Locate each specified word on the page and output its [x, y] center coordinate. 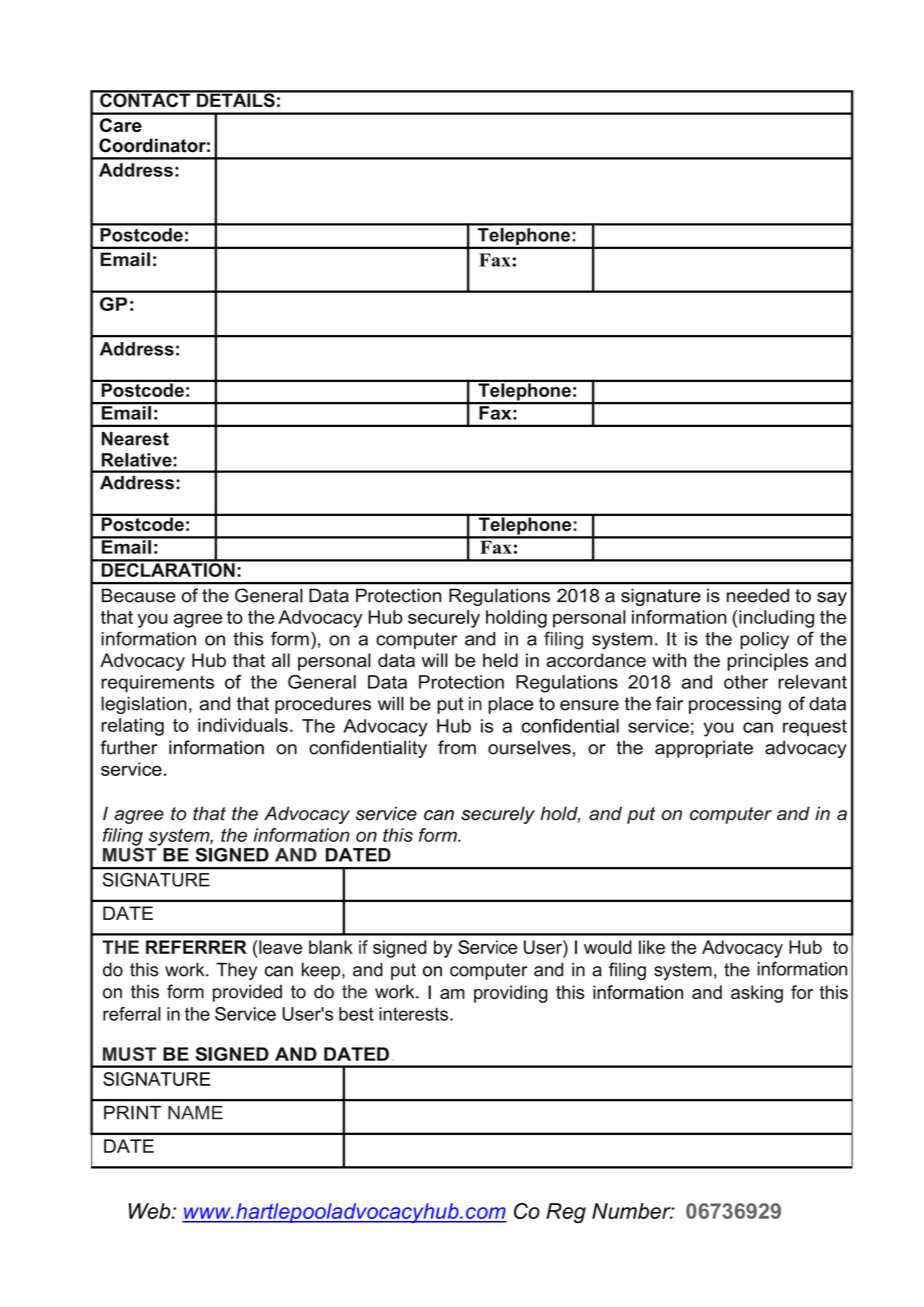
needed [758, 595]
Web [151, 1211]
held [500, 660]
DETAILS [236, 99]
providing [511, 994]
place [511, 705]
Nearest [135, 439]
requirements [157, 684]
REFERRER [196, 947]
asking [757, 994]
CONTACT [145, 99]
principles [767, 662]
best [356, 1014]
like [652, 947]
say [832, 599]
